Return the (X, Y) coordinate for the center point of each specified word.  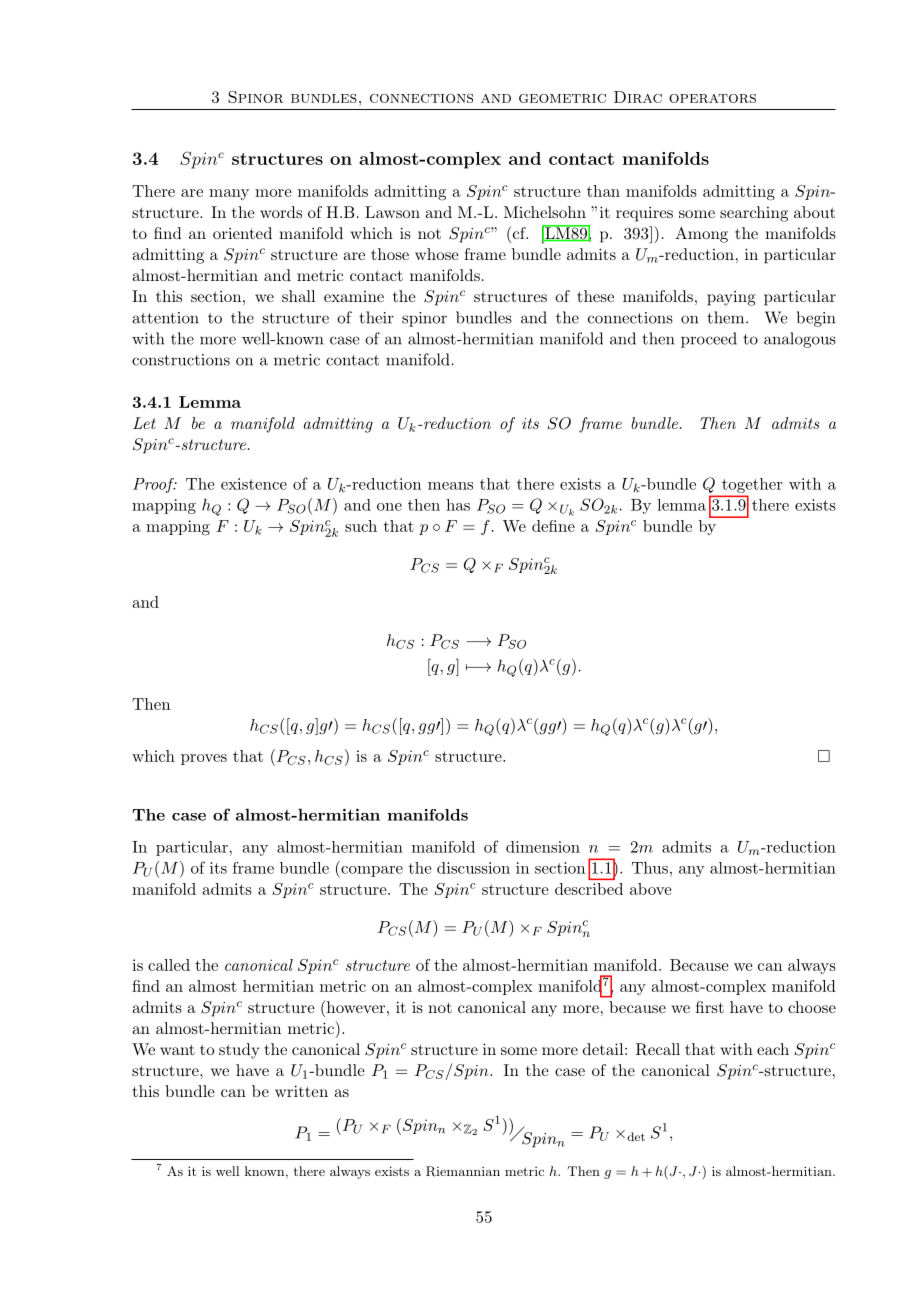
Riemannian (463, 1171)
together (750, 487)
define (553, 526)
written (301, 1091)
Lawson (392, 212)
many (229, 194)
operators (712, 98)
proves (204, 759)
